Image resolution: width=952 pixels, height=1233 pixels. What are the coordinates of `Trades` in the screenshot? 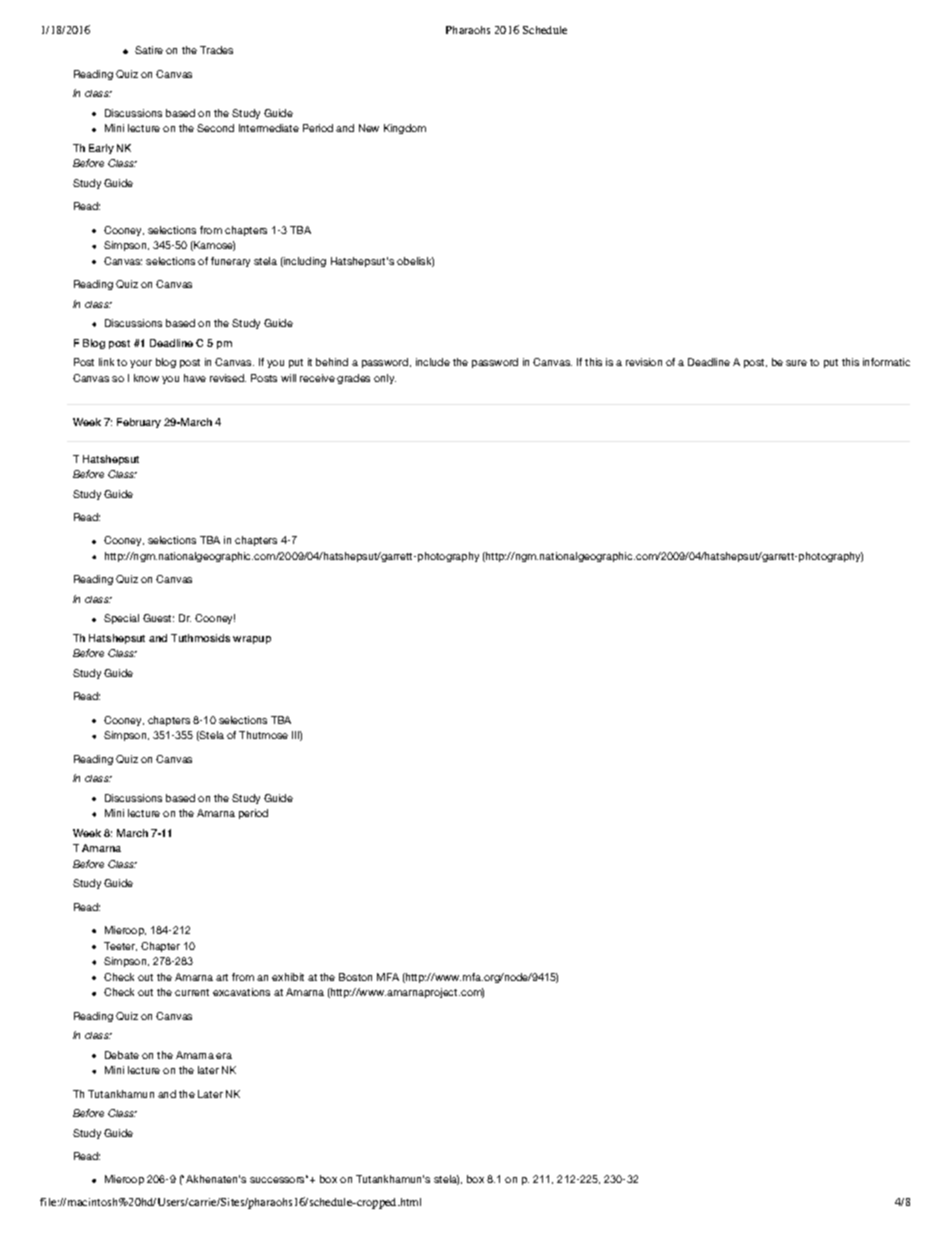 It's located at (216, 50).
